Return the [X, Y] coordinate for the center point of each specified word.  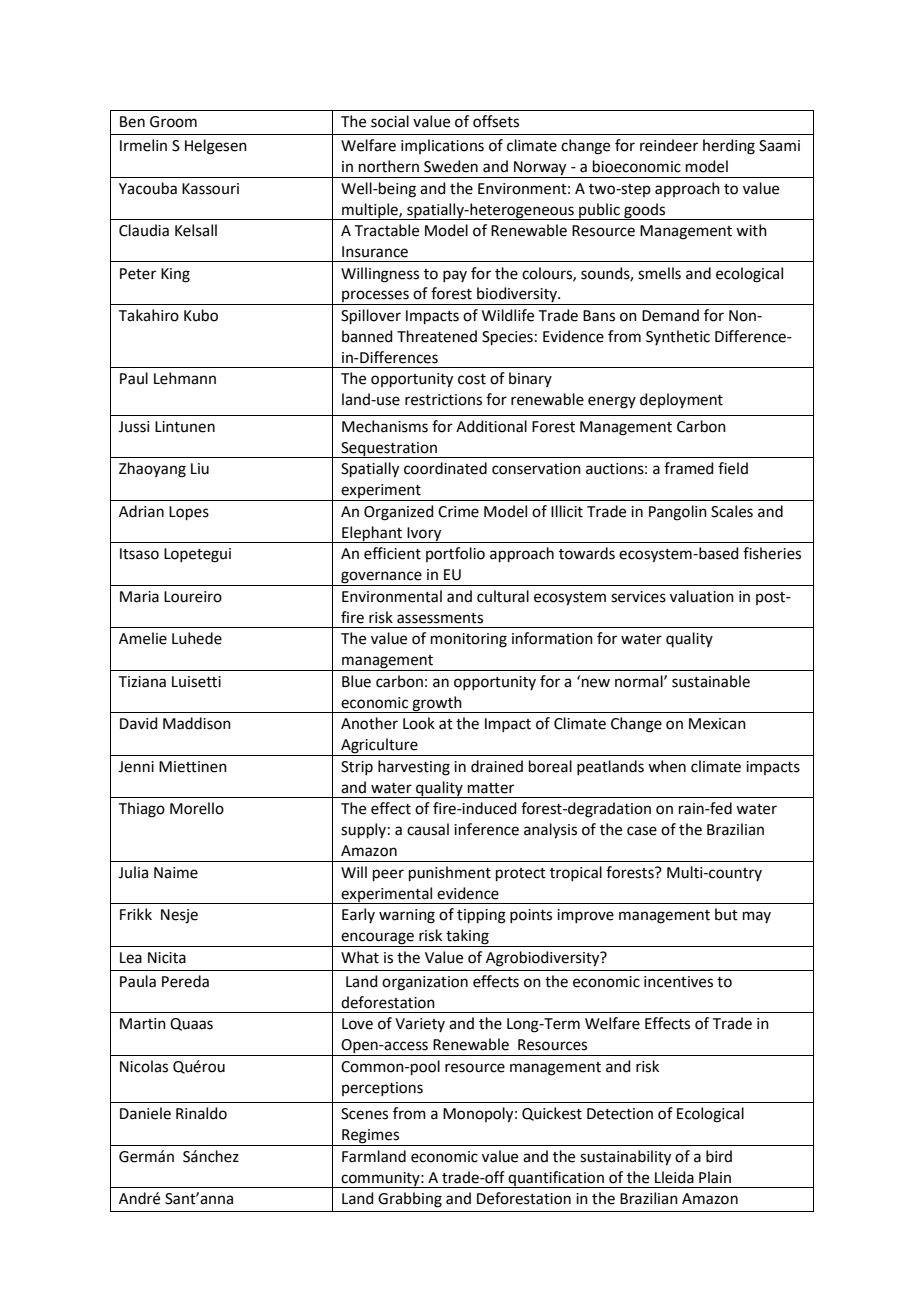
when [667, 766]
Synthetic [678, 337]
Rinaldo [201, 1113]
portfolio [455, 554]
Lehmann [185, 378]
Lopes [189, 513]
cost [472, 379]
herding [729, 147]
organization [425, 983]
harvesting [414, 768]
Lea [131, 958]
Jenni [136, 767]
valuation [702, 596]
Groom [173, 122]
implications [442, 146]
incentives [678, 982]
